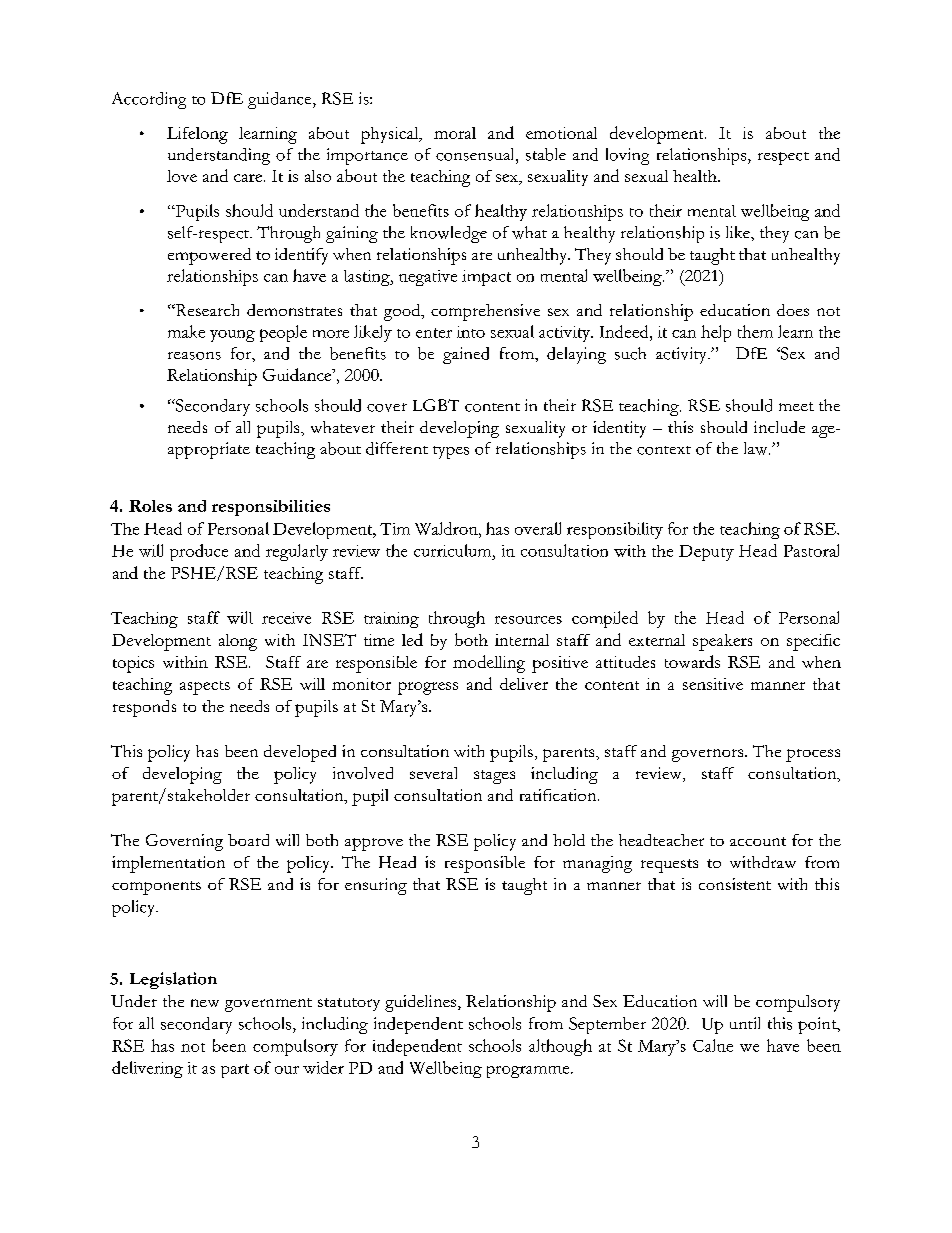 This screenshot has width=952, height=1233. What do you see at coordinates (757, 448) in the screenshot?
I see `law` at bounding box center [757, 448].
